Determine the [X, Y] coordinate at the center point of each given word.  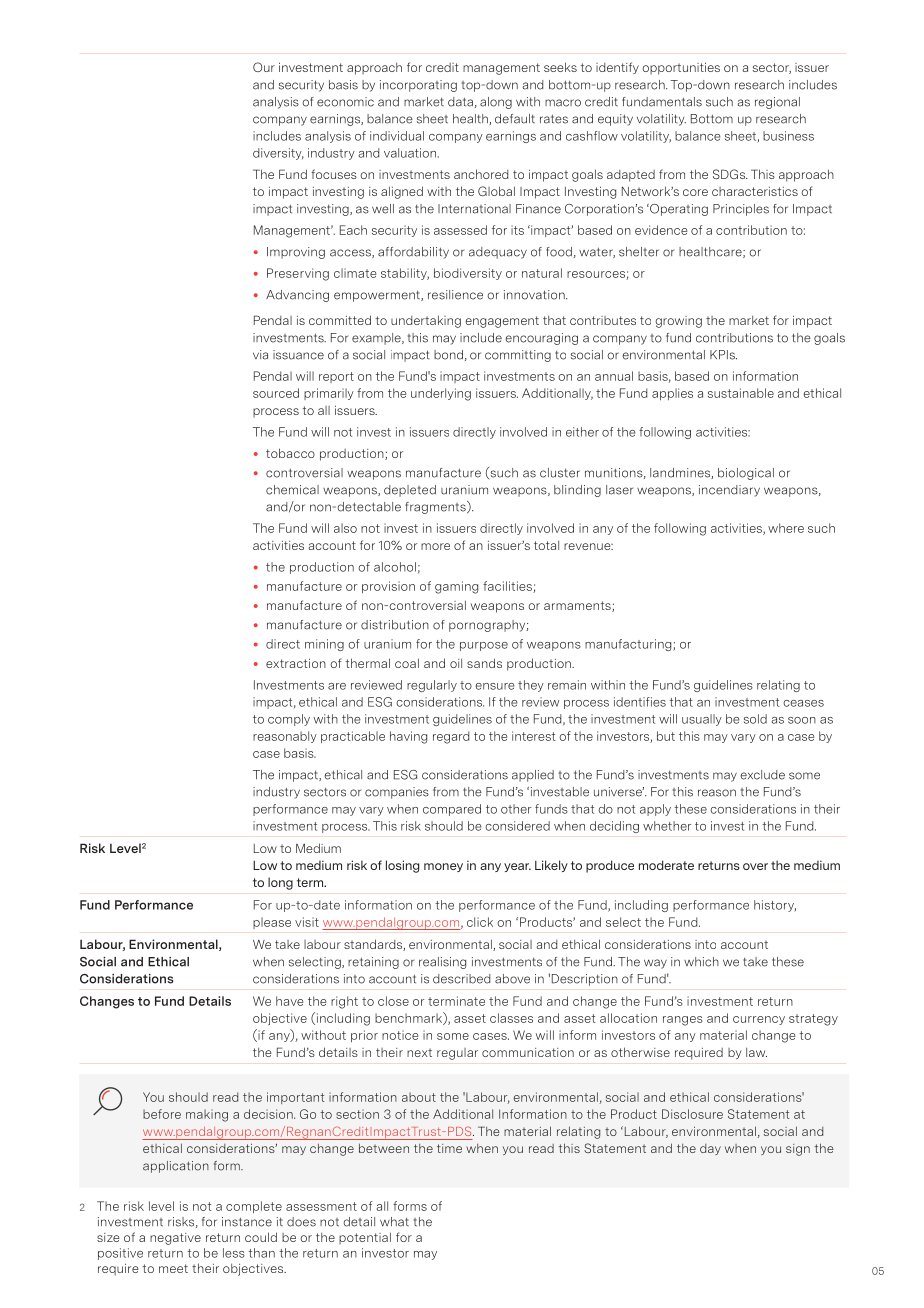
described [461, 979]
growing [678, 322]
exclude [763, 775]
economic [345, 102]
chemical [292, 490]
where [786, 528]
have [289, 1001]
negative [175, 1239]
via [260, 355]
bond [448, 355]
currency [759, 1020]
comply [289, 720]
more [435, 546]
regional [777, 103]
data [460, 102]
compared [452, 810]
